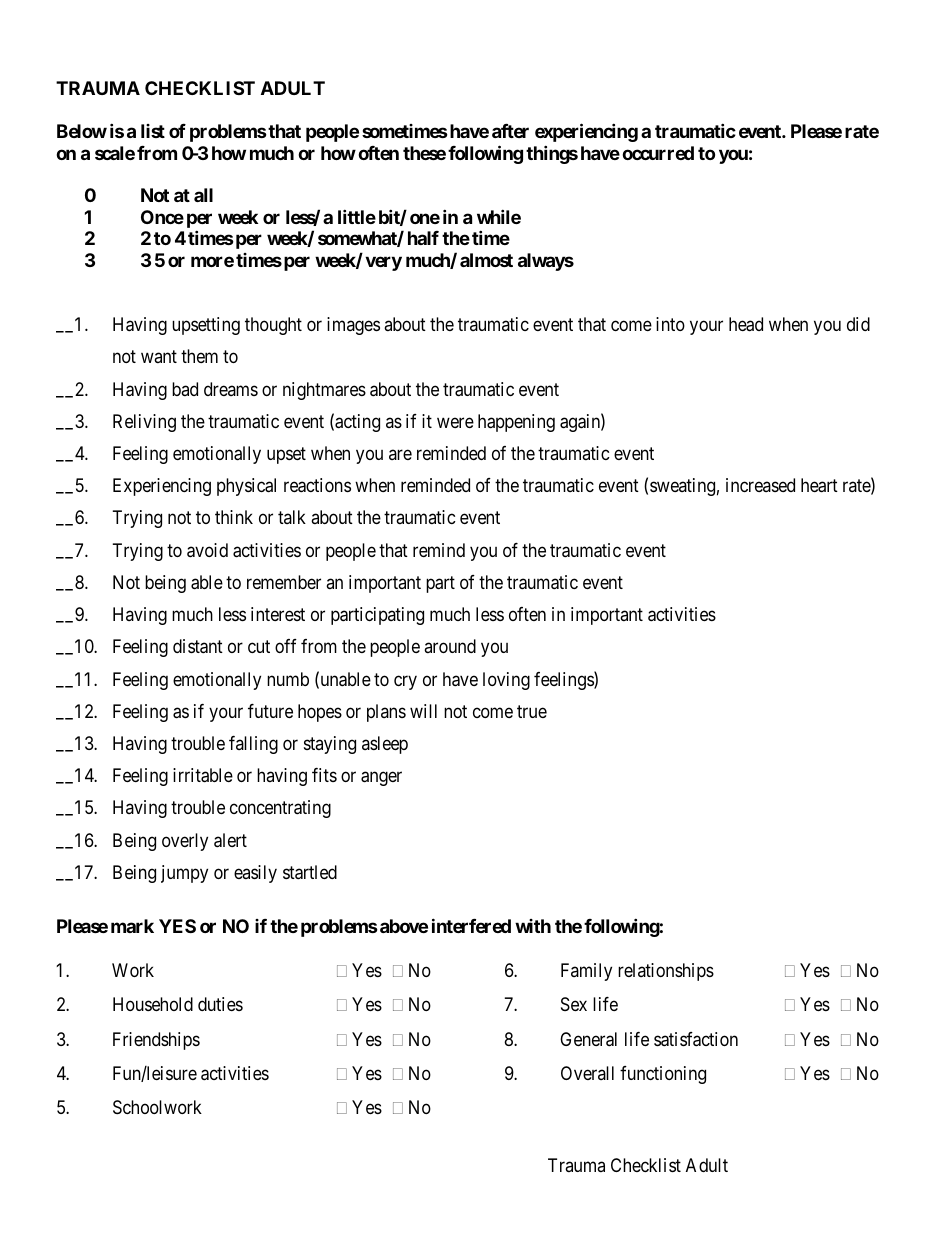  What do you see at coordinates (510, 131) in the screenshot?
I see `after` at bounding box center [510, 131].
